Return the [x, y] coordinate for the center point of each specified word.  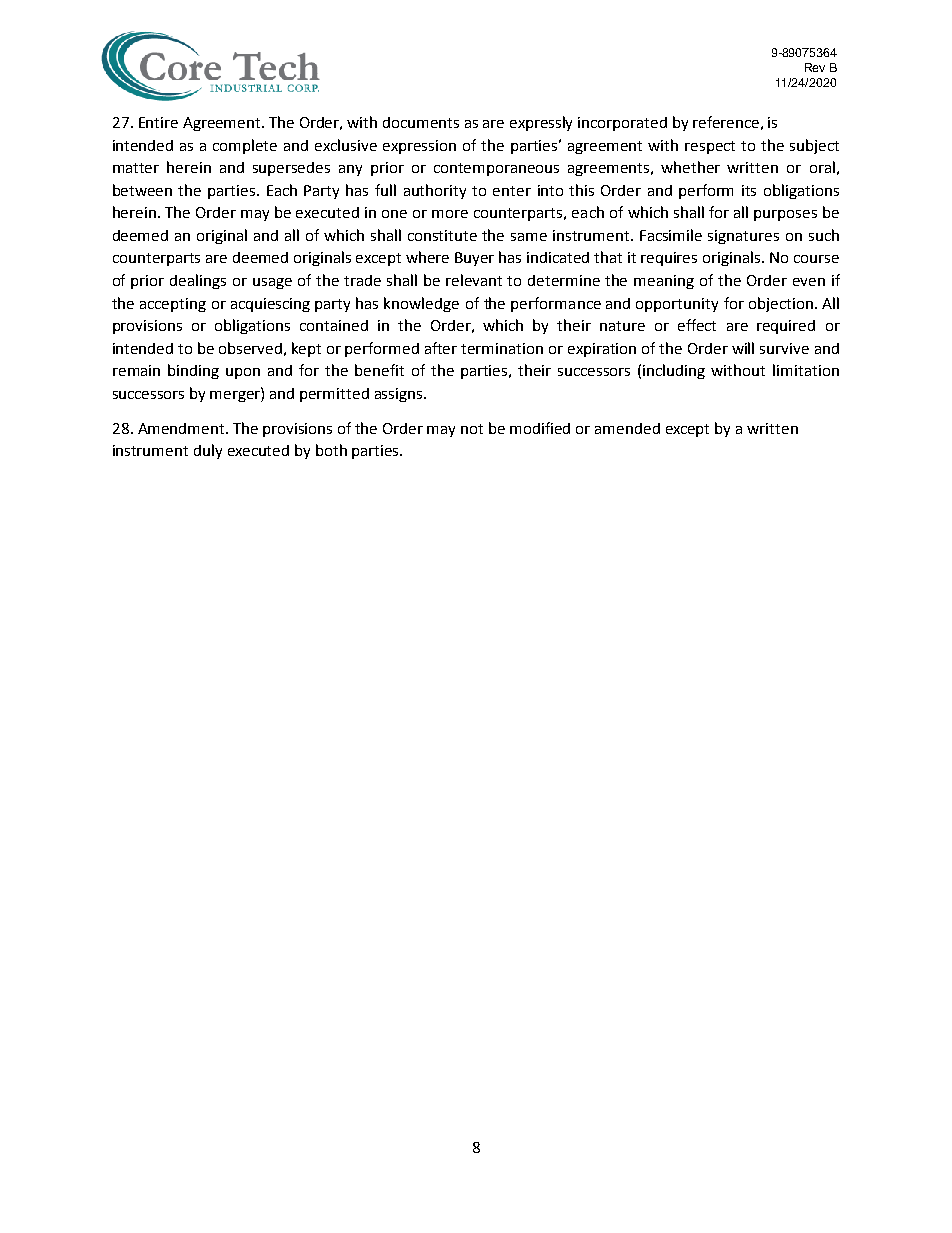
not [472, 429]
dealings [198, 281]
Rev [815, 67]
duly [208, 451]
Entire [158, 122]
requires [669, 259]
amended [627, 428]
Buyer [474, 259]
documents [421, 122]
